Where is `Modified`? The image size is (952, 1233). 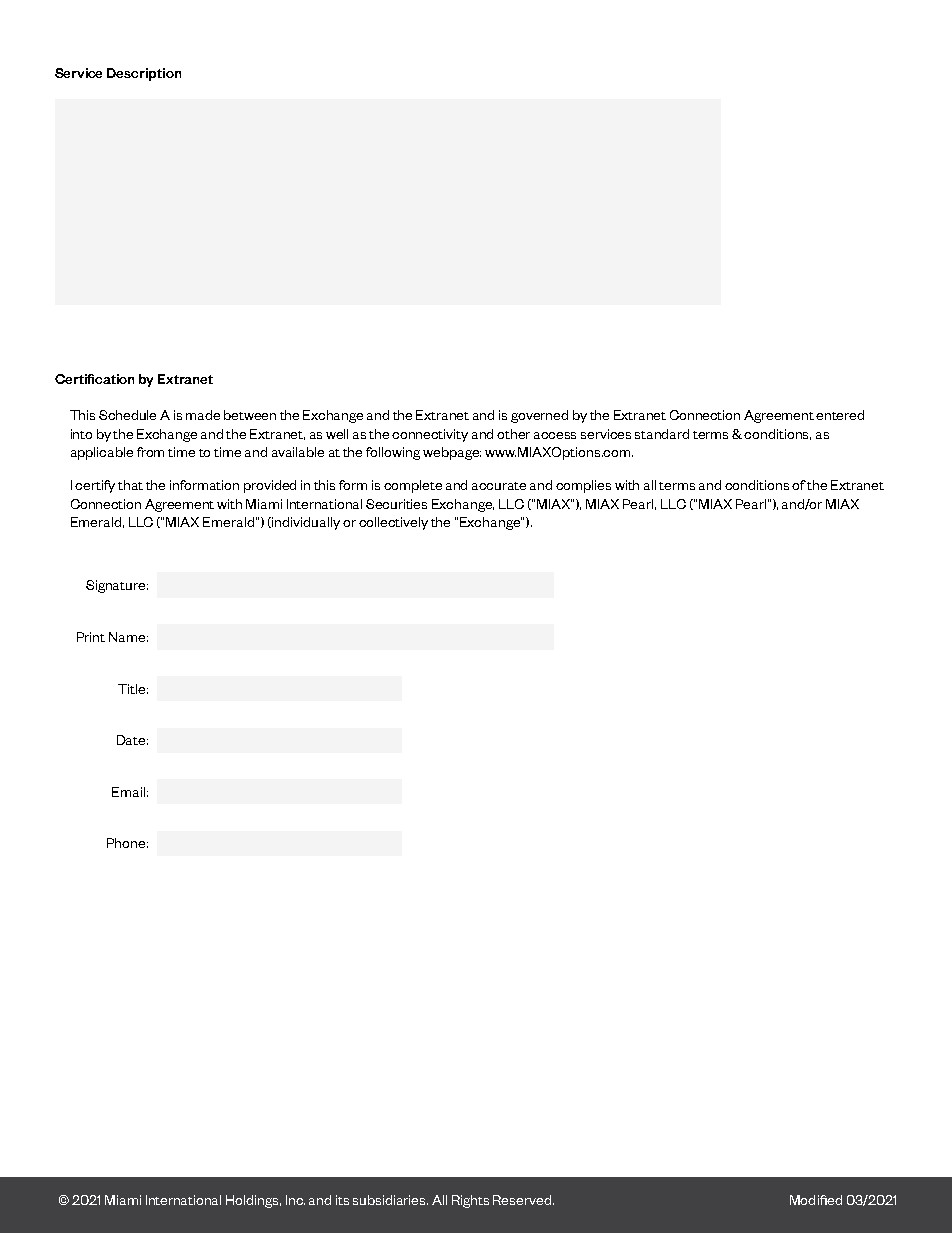 Modified is located at coordinates (816, 1200).
